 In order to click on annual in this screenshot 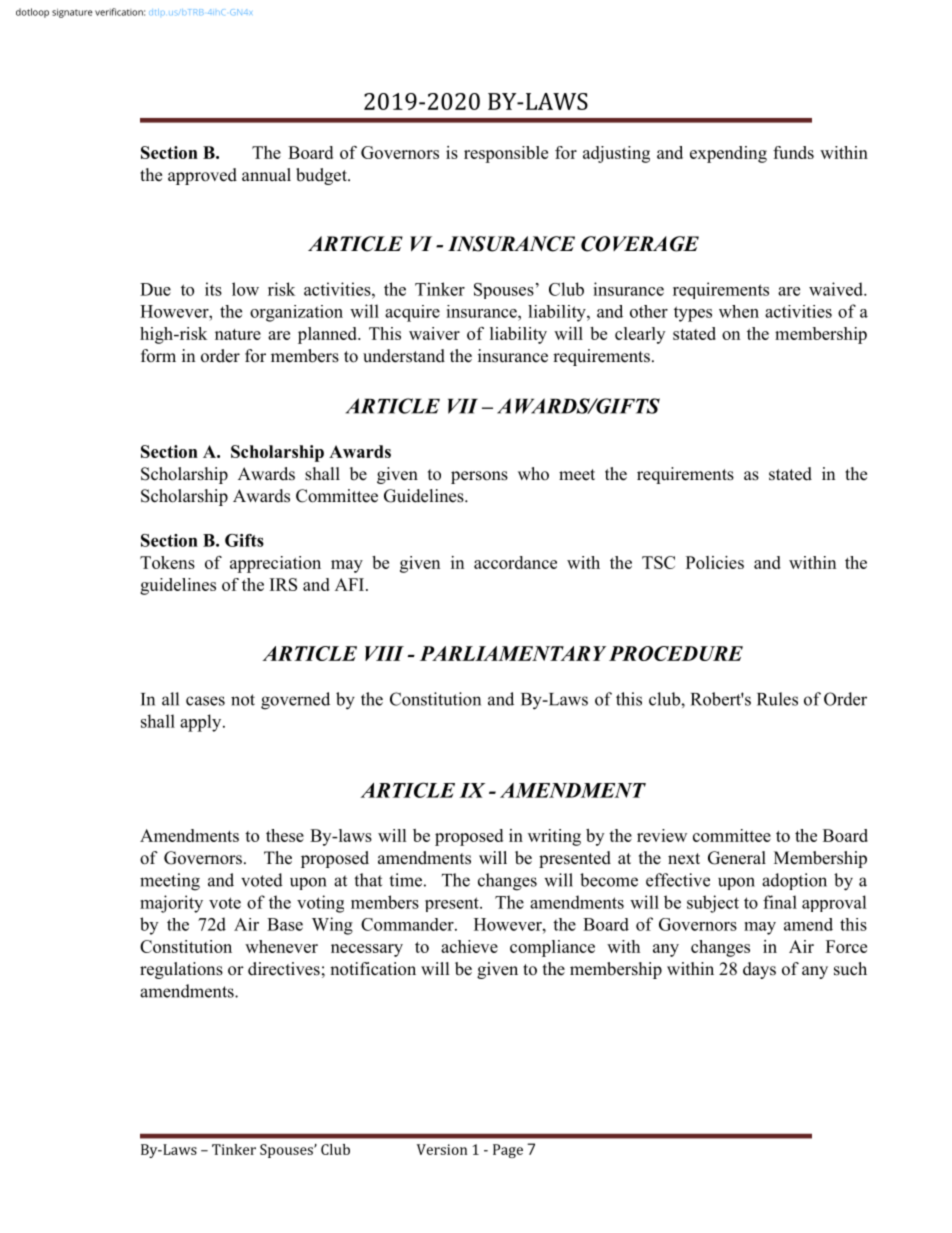, I will do `click(266, 174)`.
